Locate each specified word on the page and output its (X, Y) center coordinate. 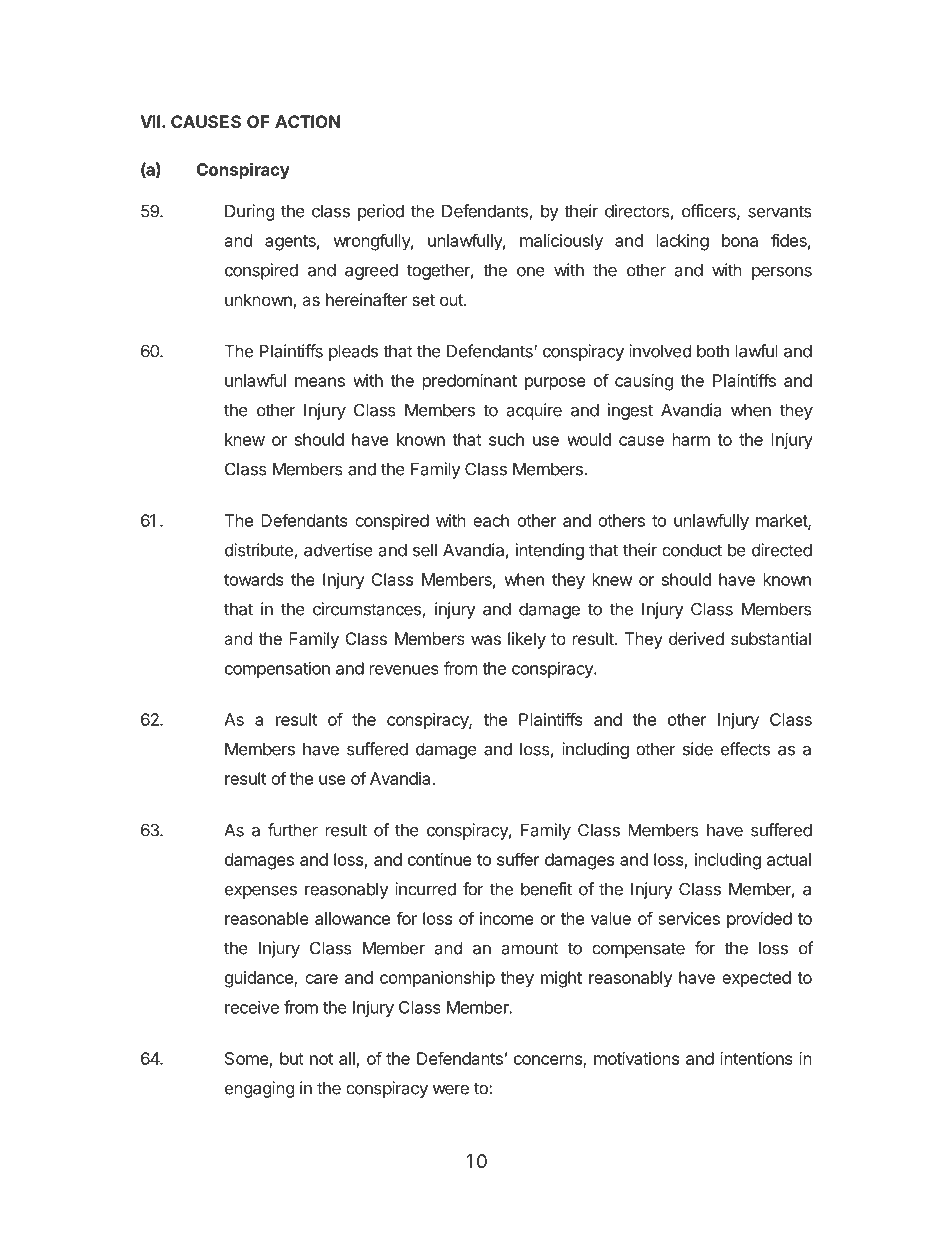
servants (780, 211)
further (293, 830)
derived (696, 638)
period (381, 212)
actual (789, 859)
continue (440, 859)
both (713, 351)
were (451, 1089)
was (486, 640)
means (320, 382)
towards (254, 579)
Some (247, 1058)
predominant (470, 382)
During (249, 212)
